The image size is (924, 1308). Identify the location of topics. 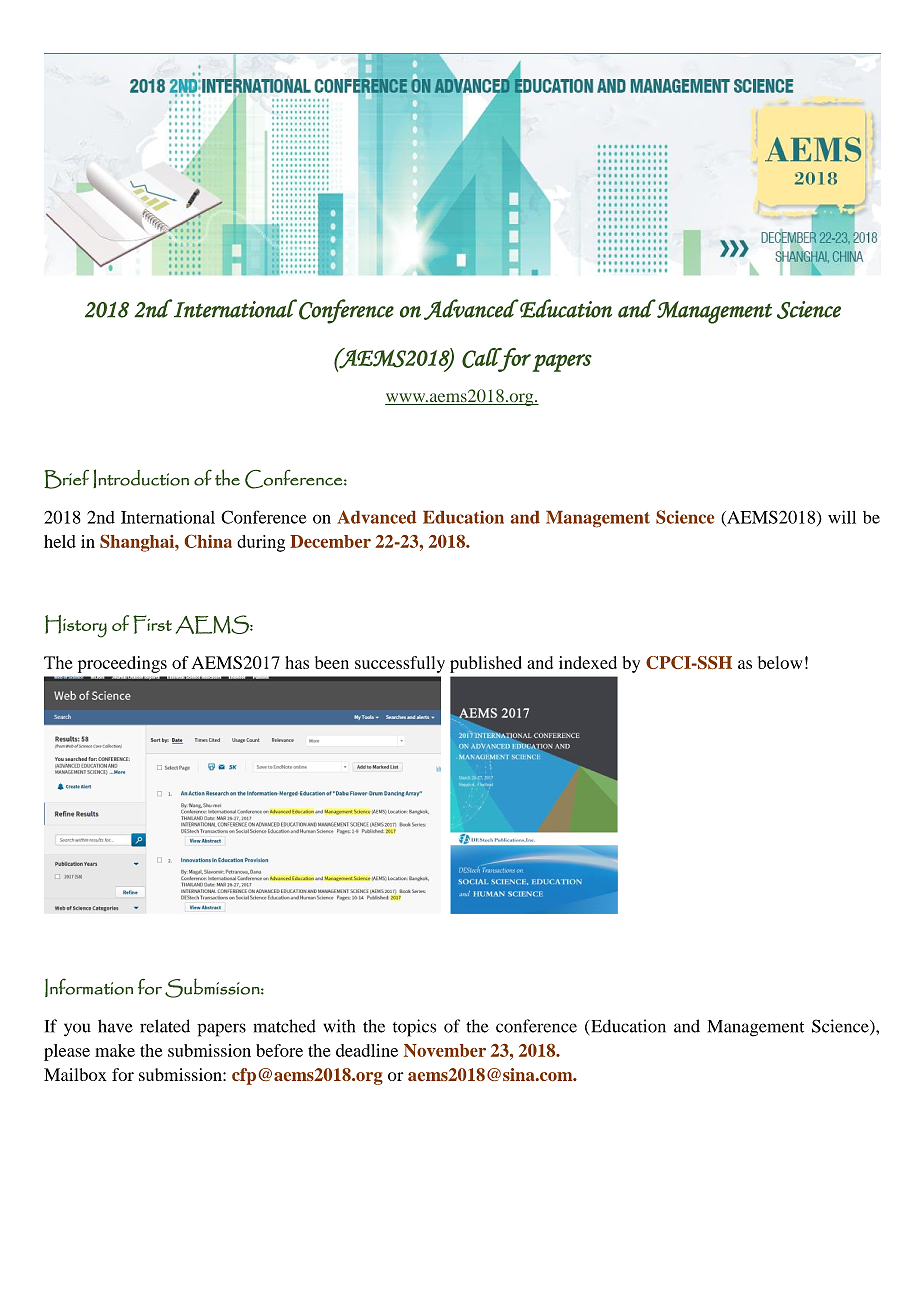
(414, 1028).
